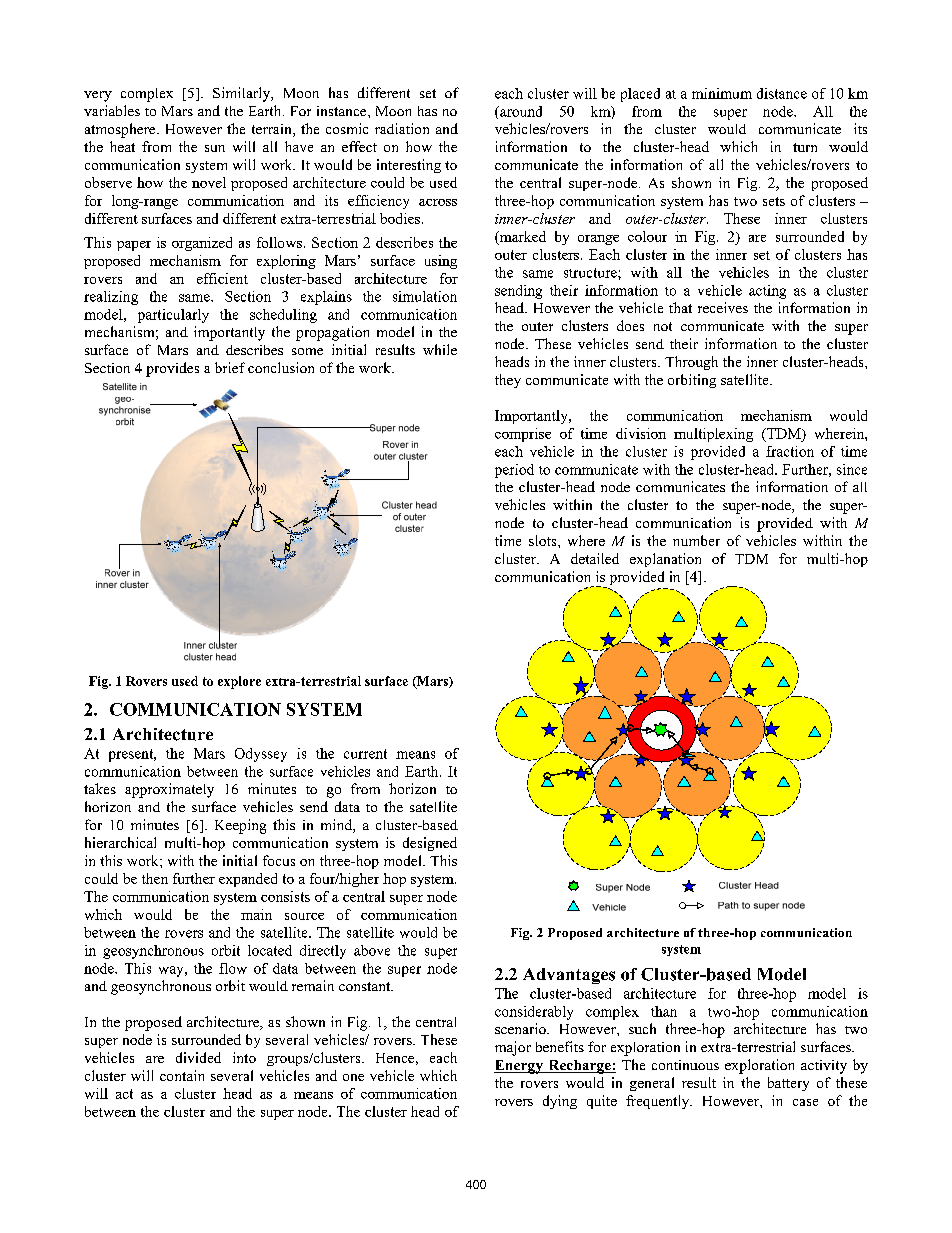  What do you see at coordinates (519, 1067) in the document?
I see `Energy` at bounding box center [519, 1067].
